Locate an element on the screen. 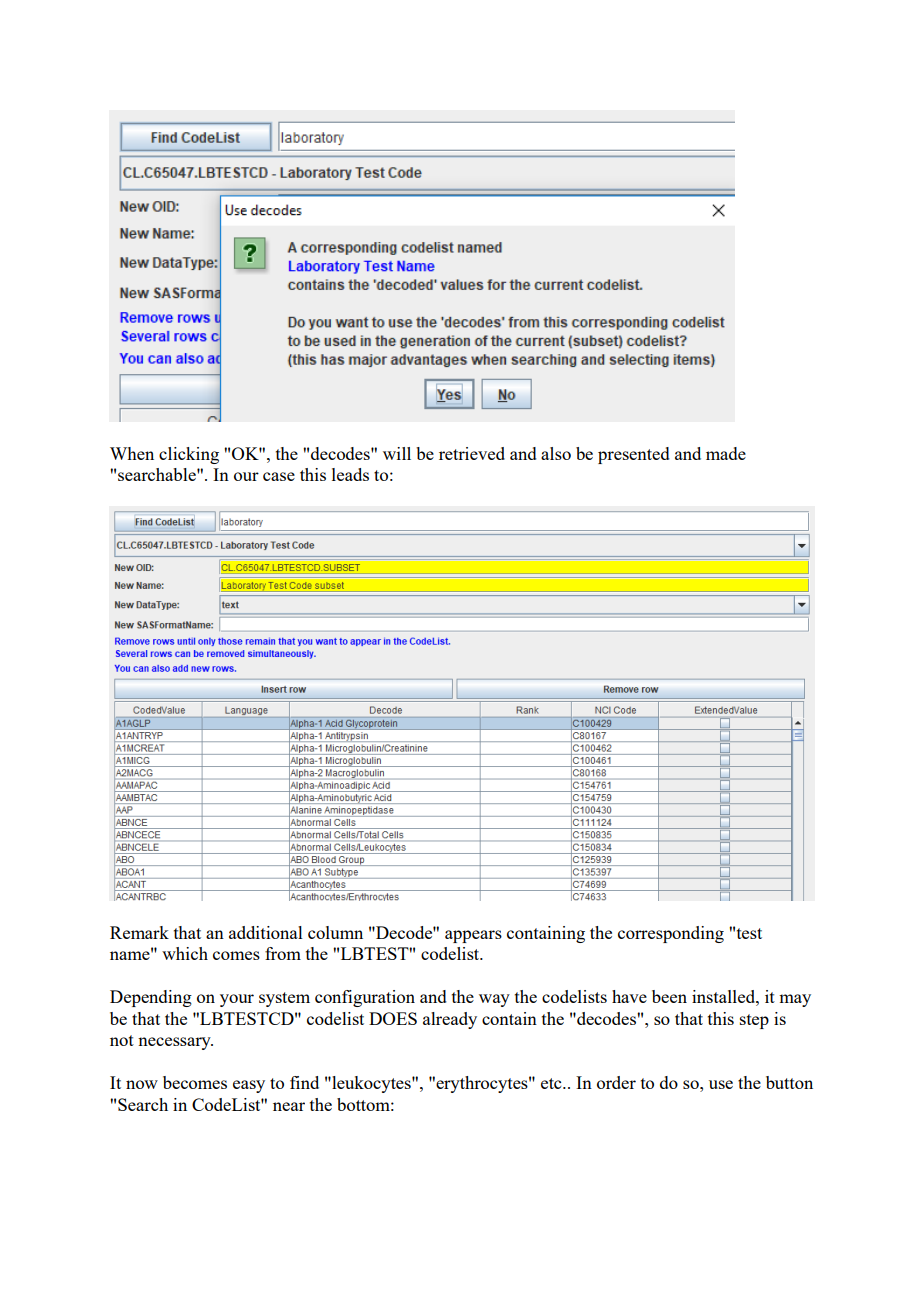 Image resolution: width=924 pixels, height=1308 pixels. Remark is located at coordinates (139, 932).
